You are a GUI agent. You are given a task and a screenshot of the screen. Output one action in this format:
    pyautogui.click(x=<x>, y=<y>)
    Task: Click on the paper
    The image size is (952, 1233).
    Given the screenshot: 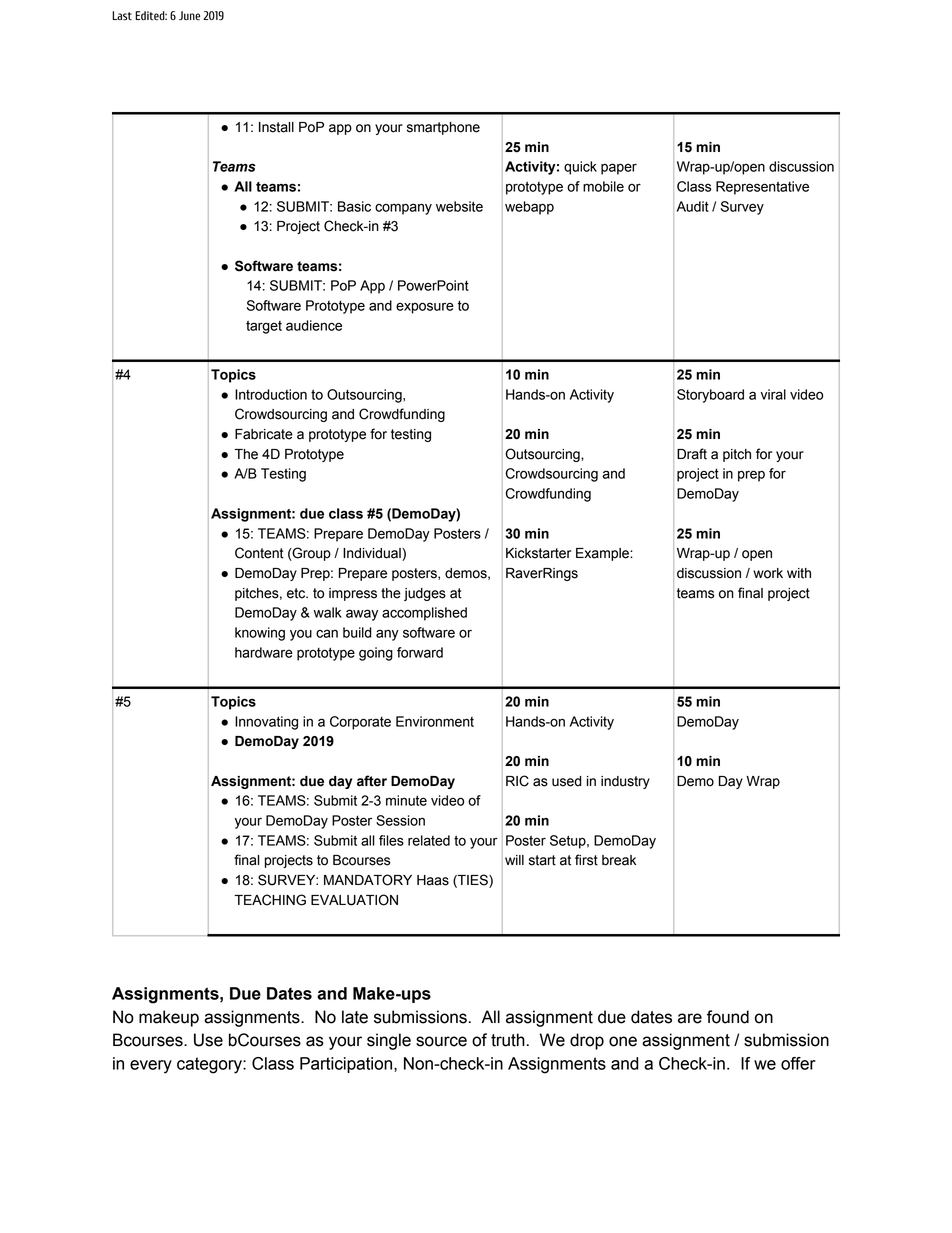 What is the action you would take?
    pyautogui.click(x=619, y=169)
